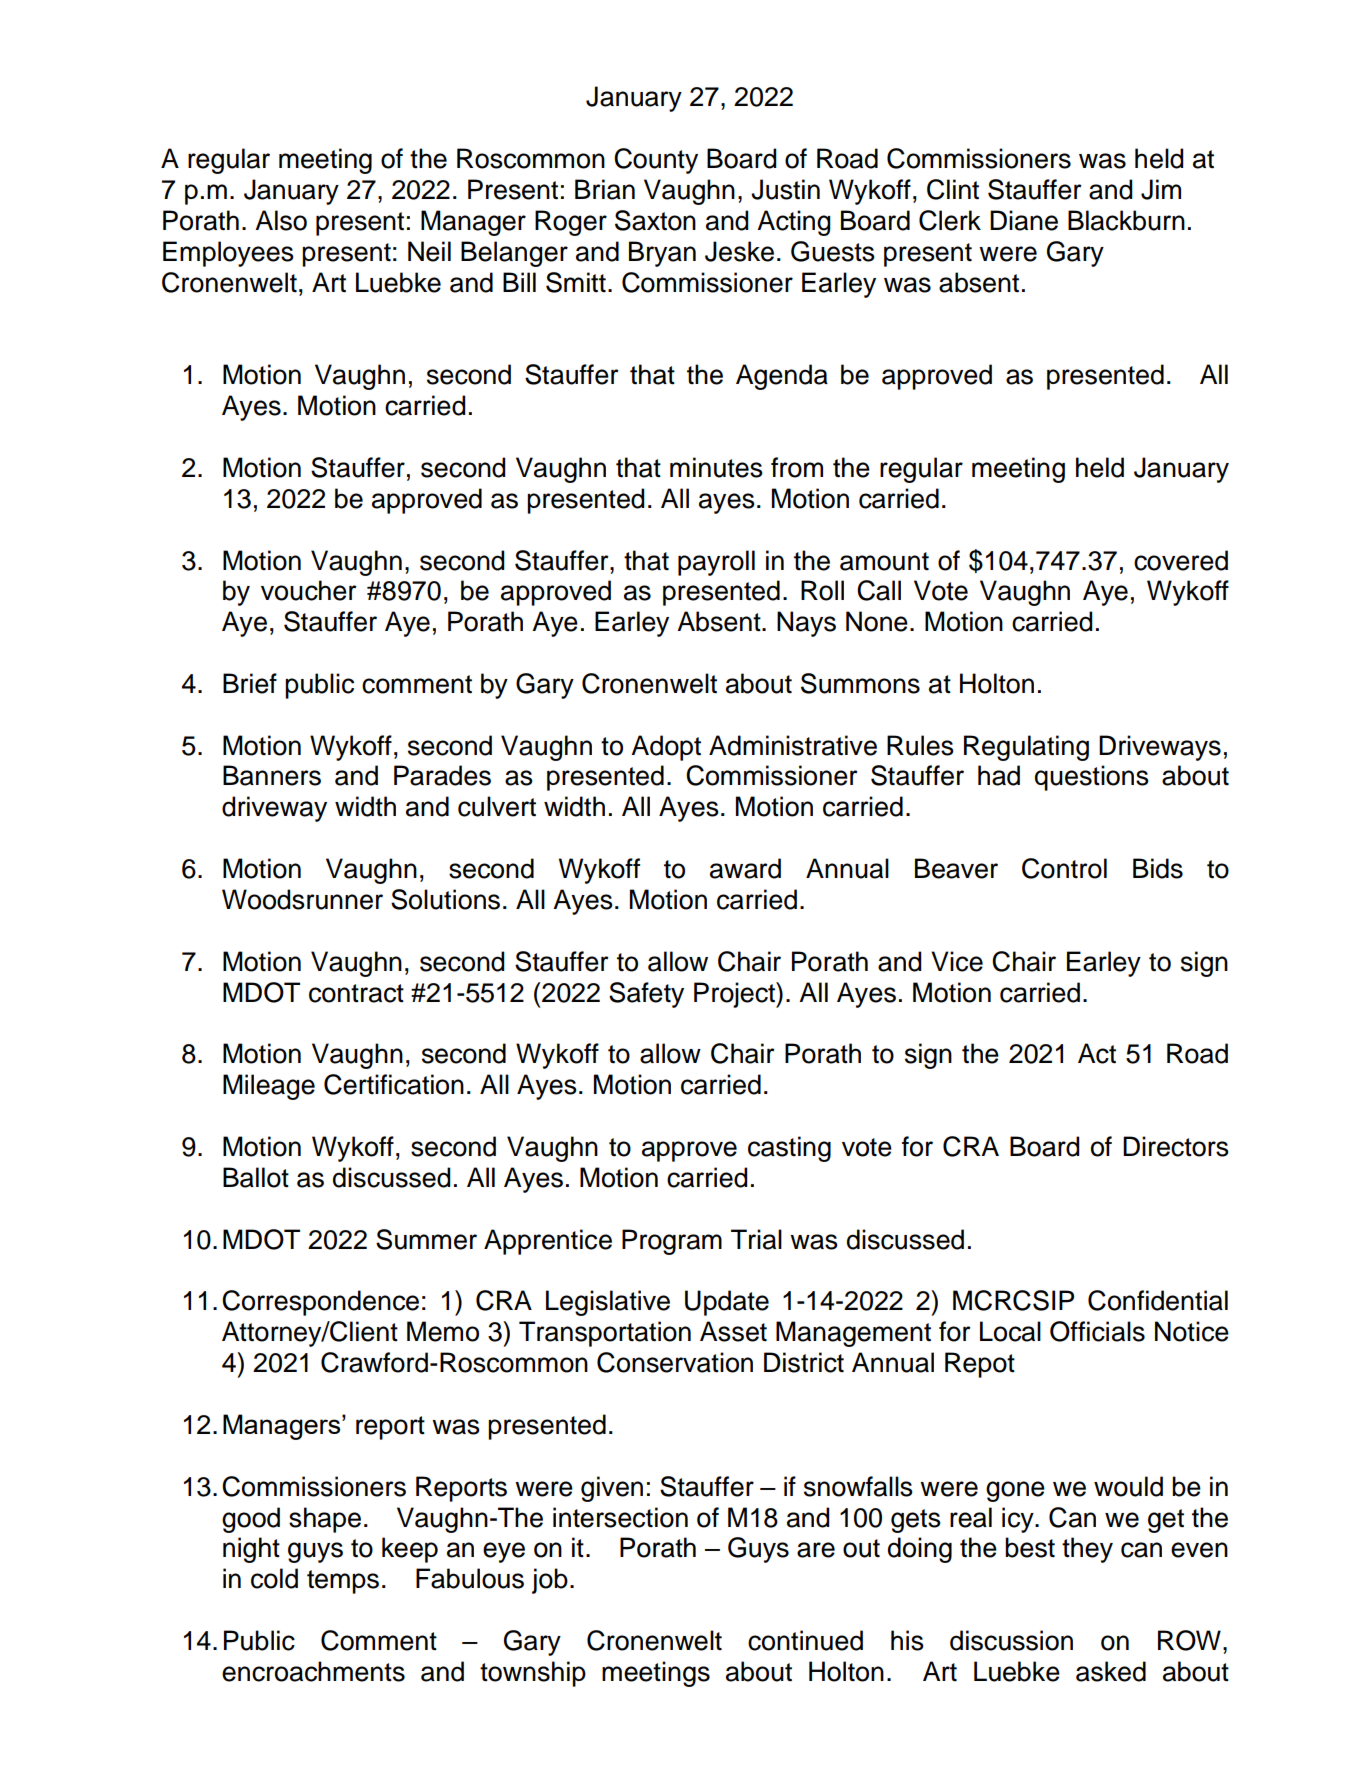  What do you see at coordinates (343, 1582) in the document?
I see `temps` at bounding box center [343, 1582].
